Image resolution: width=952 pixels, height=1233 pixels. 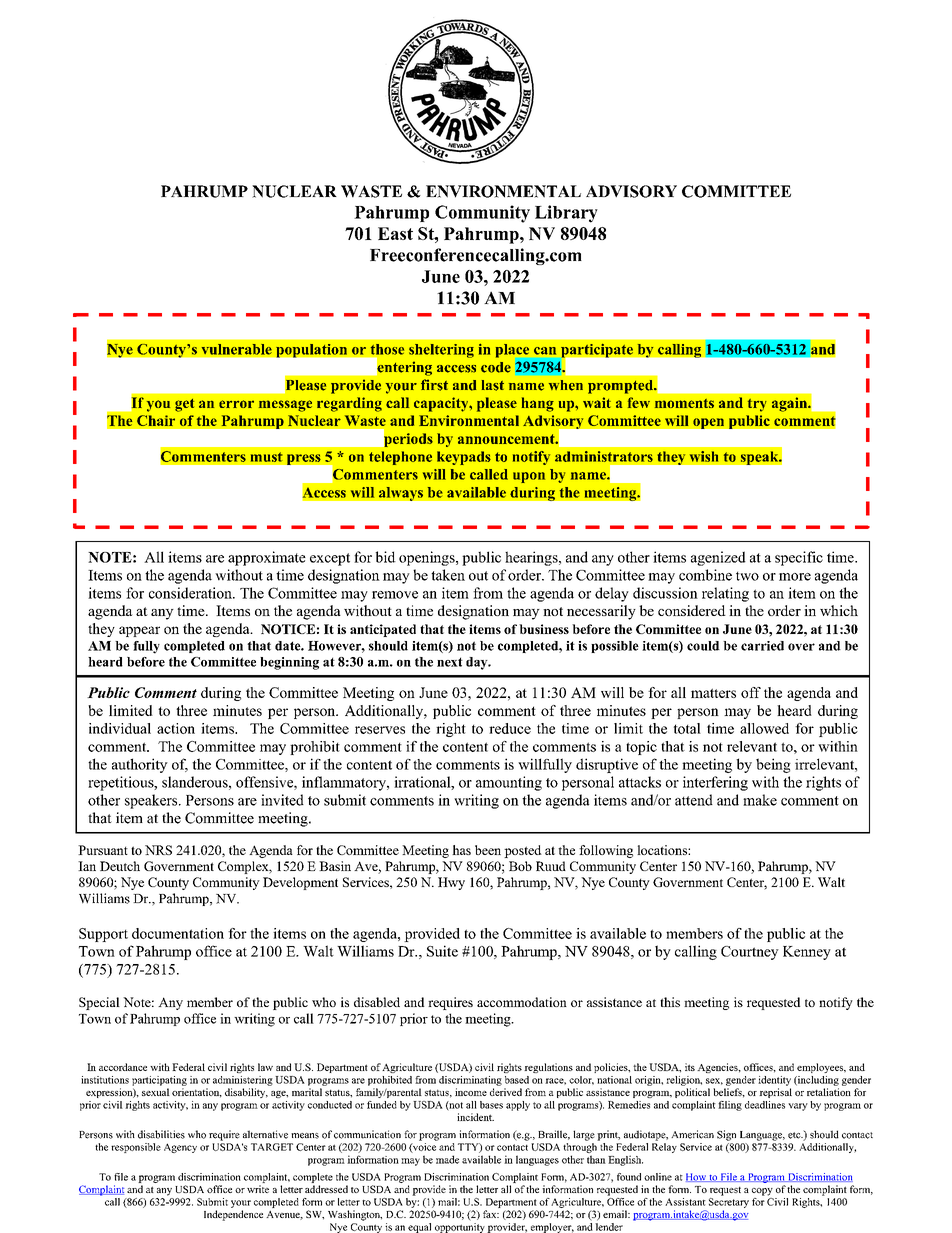 I want to click on copy, so click(x=762, y=1192).
